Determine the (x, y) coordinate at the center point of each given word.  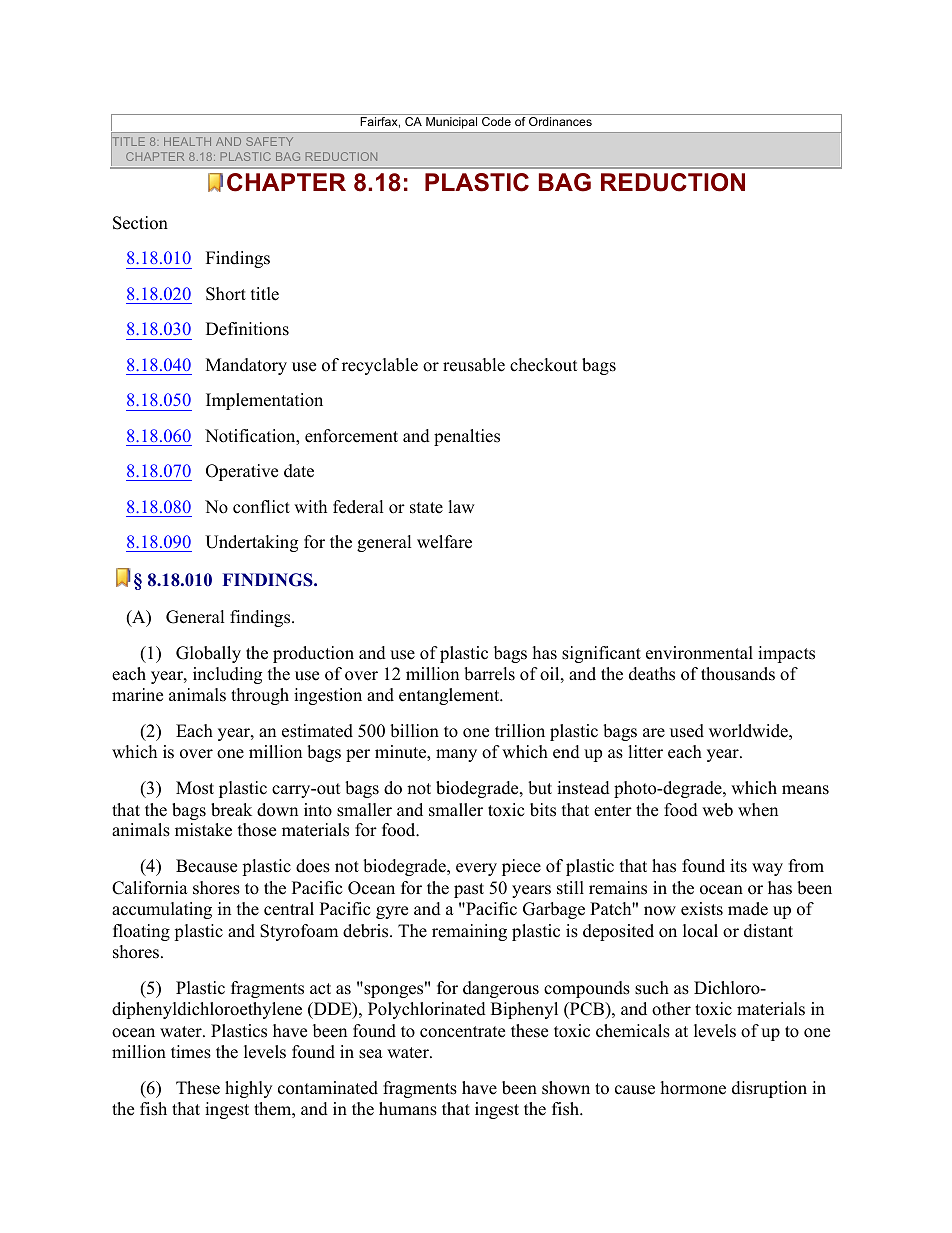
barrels (489, 674)
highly (248, 1089)
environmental (699, 653)
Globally (208, 654)
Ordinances (560, 121)
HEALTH (187, 141)
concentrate (462, 1032)
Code (496, 121)
